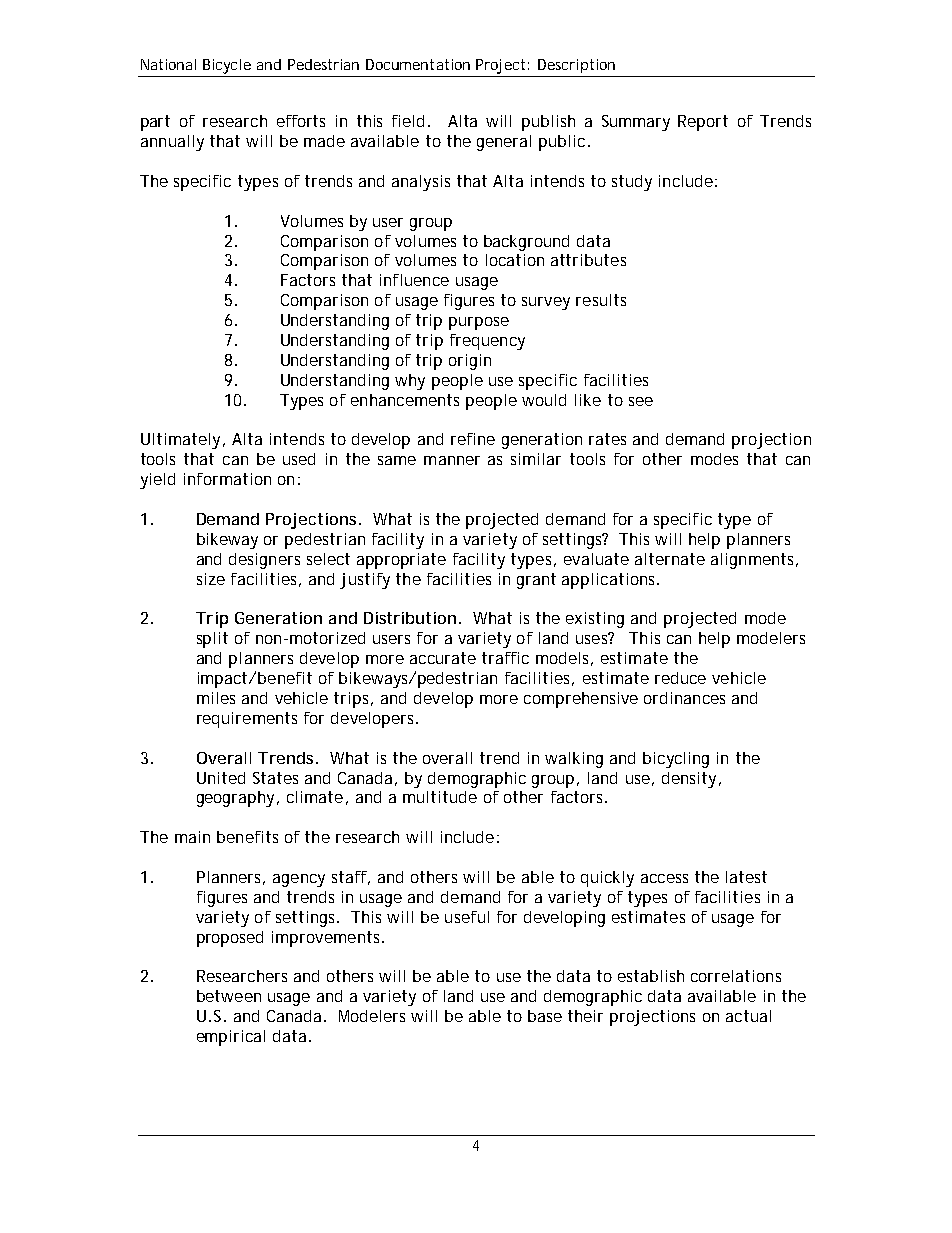 The width and height of the screenshot is (952, 1233). Describe the element at coordinates (703, 123) in the screenshot. I see `Report` at that location.
